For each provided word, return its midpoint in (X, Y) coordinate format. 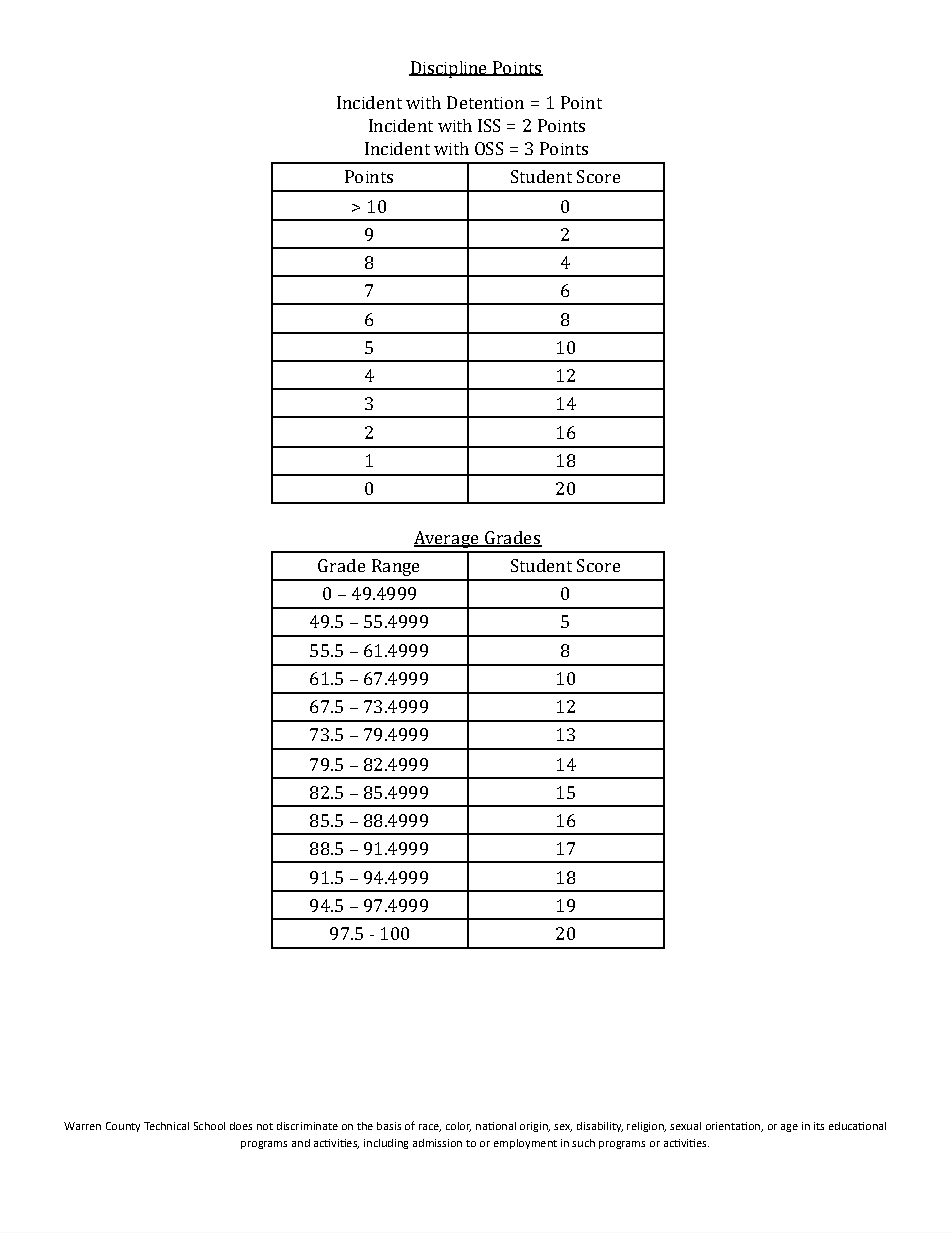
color (458, 1127)
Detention (485, 102)
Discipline (449, 69)
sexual (685, 1126)
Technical (166, 1126)
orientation (734, 1127)
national (496, 1126)
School (209, 1126)
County (123, 1127)
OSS (489, 148)
